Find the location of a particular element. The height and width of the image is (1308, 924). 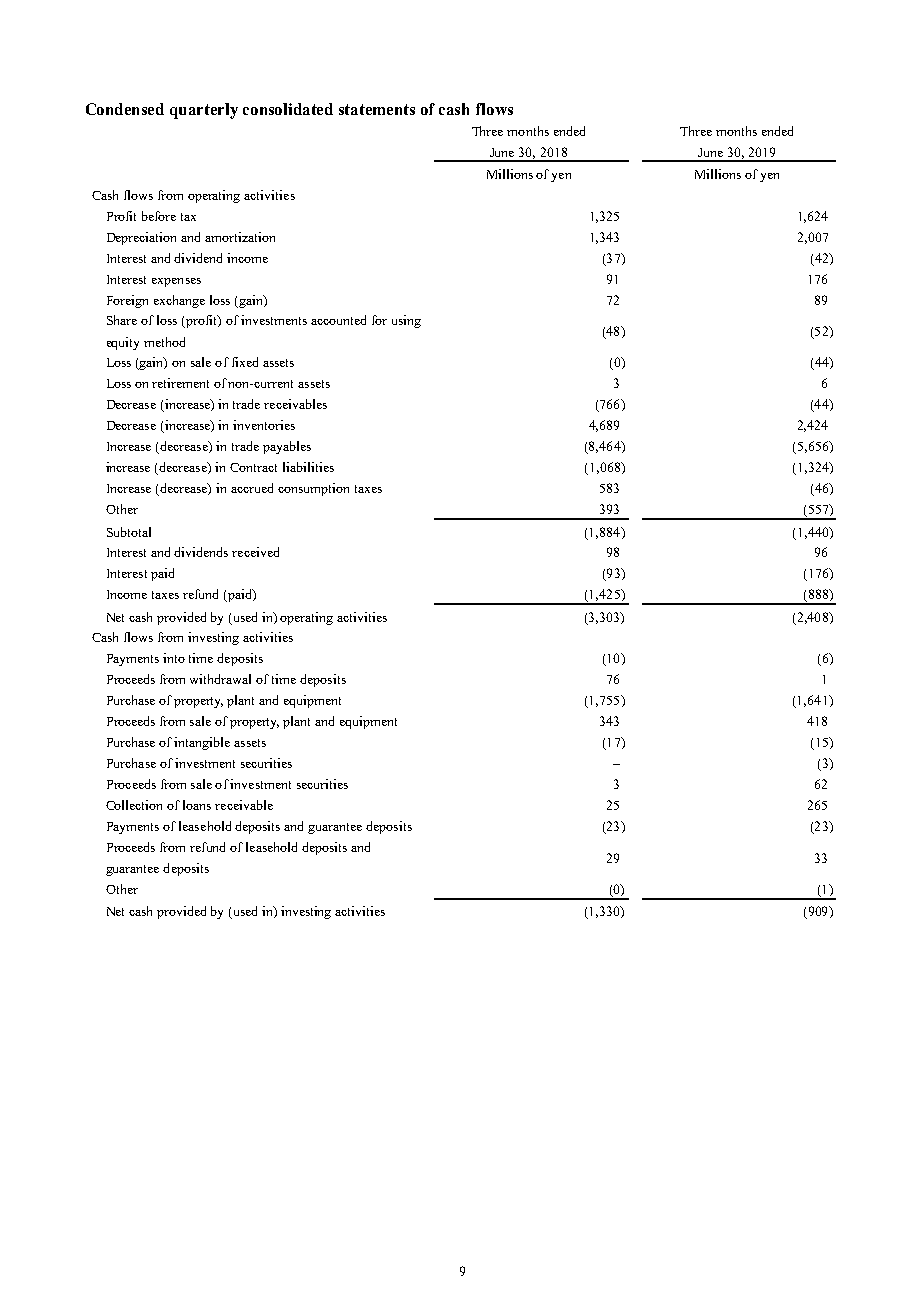

Depreciation is located at coordinates (141, 238).
